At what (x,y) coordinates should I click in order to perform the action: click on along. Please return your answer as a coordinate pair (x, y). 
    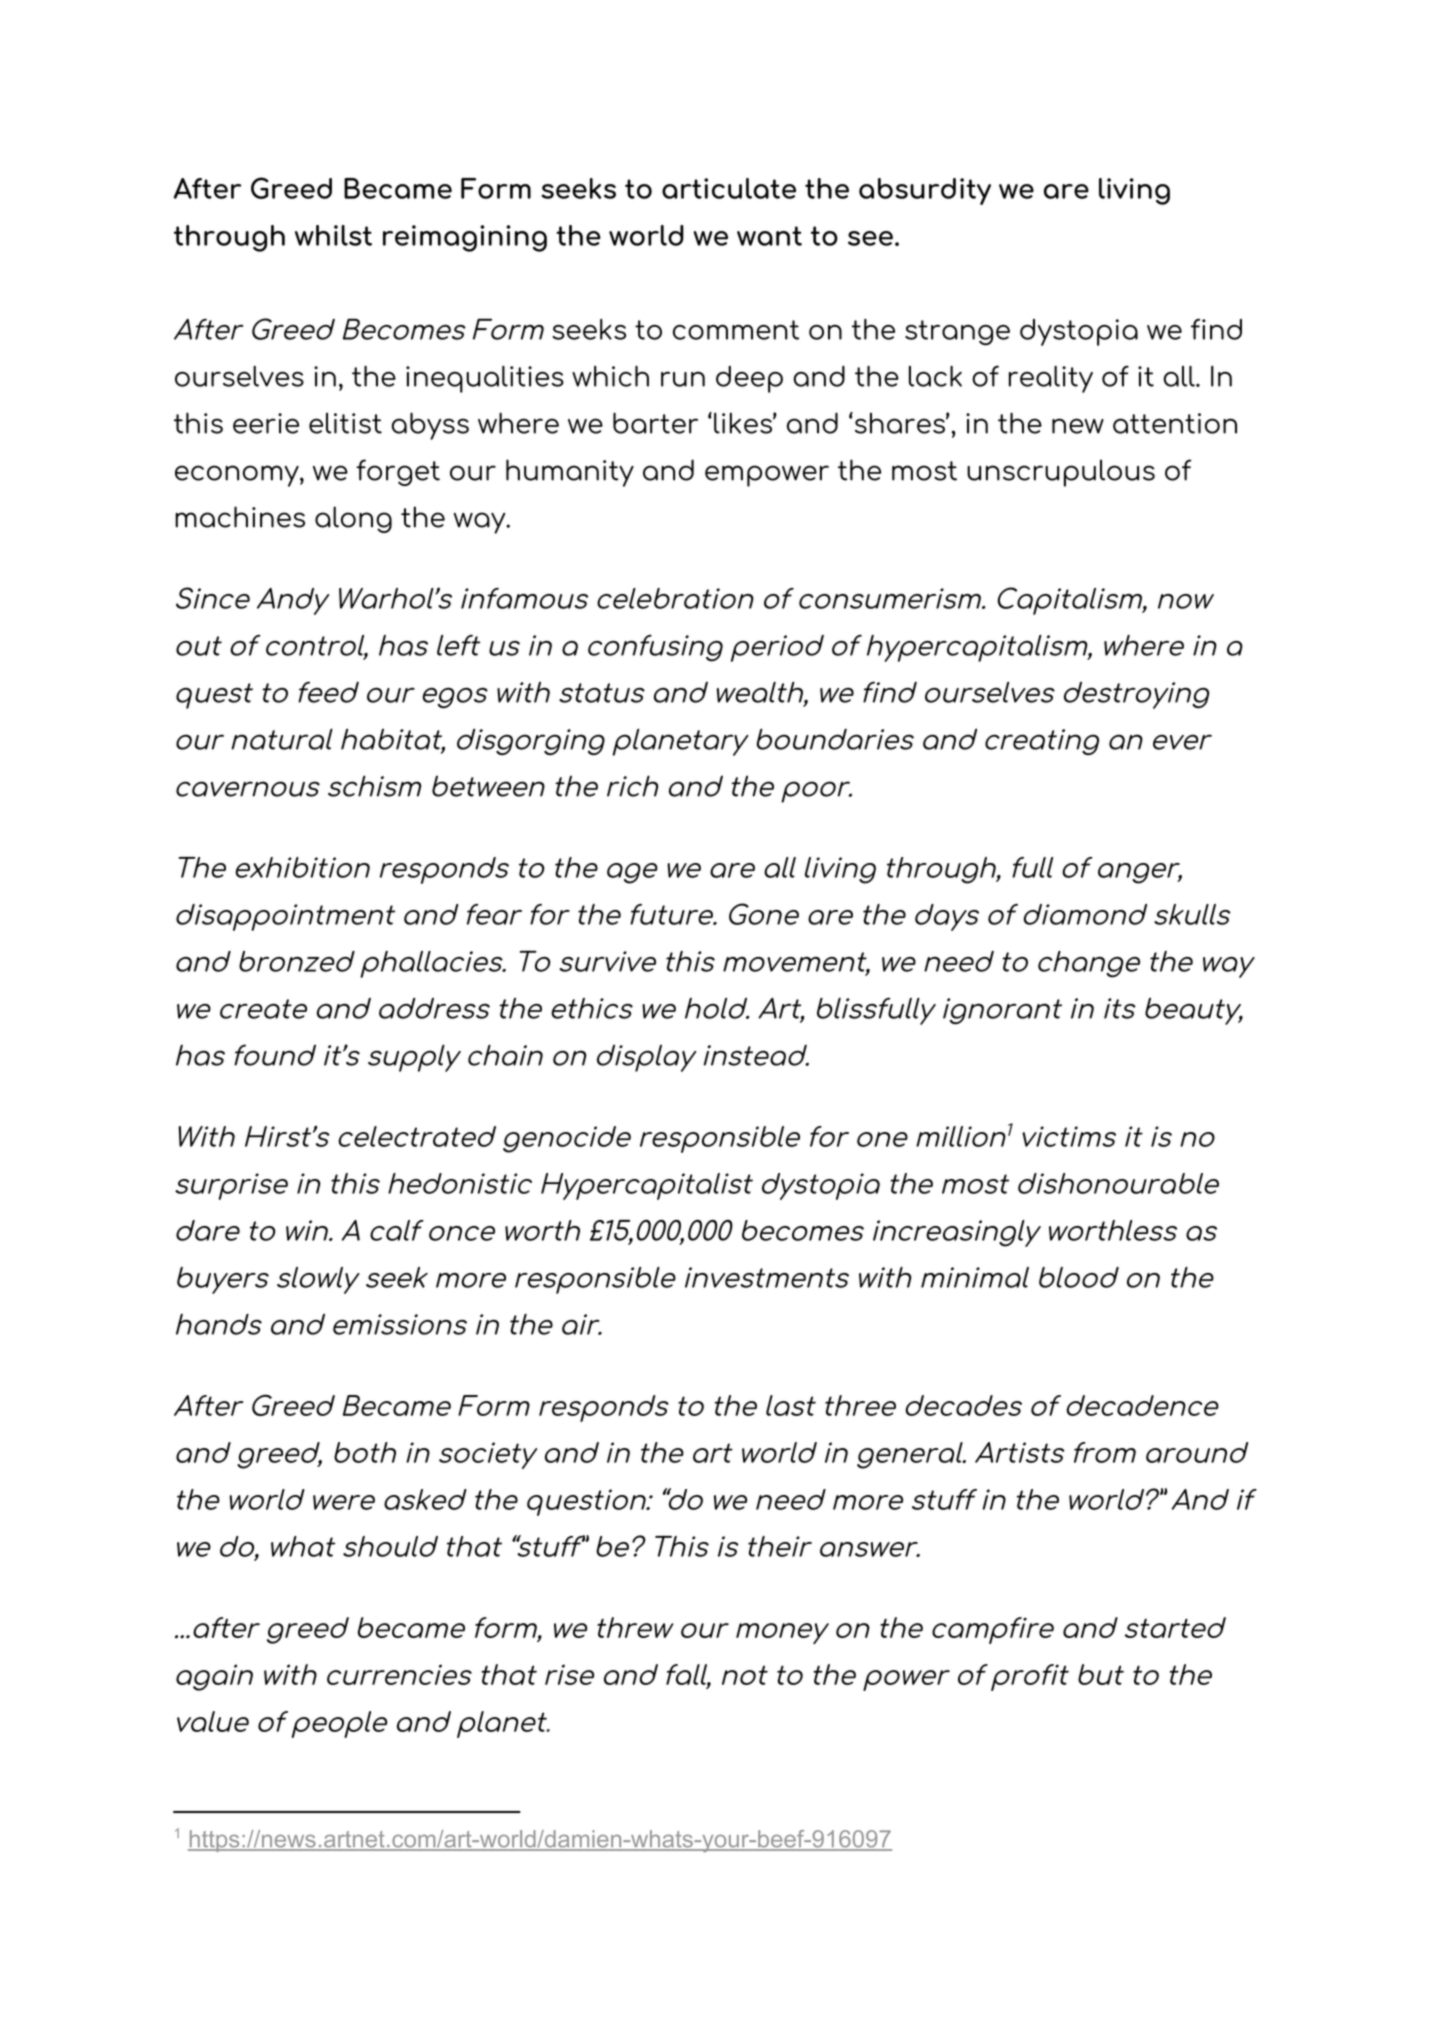
    Looking at the image, I should click on (353, 519).
